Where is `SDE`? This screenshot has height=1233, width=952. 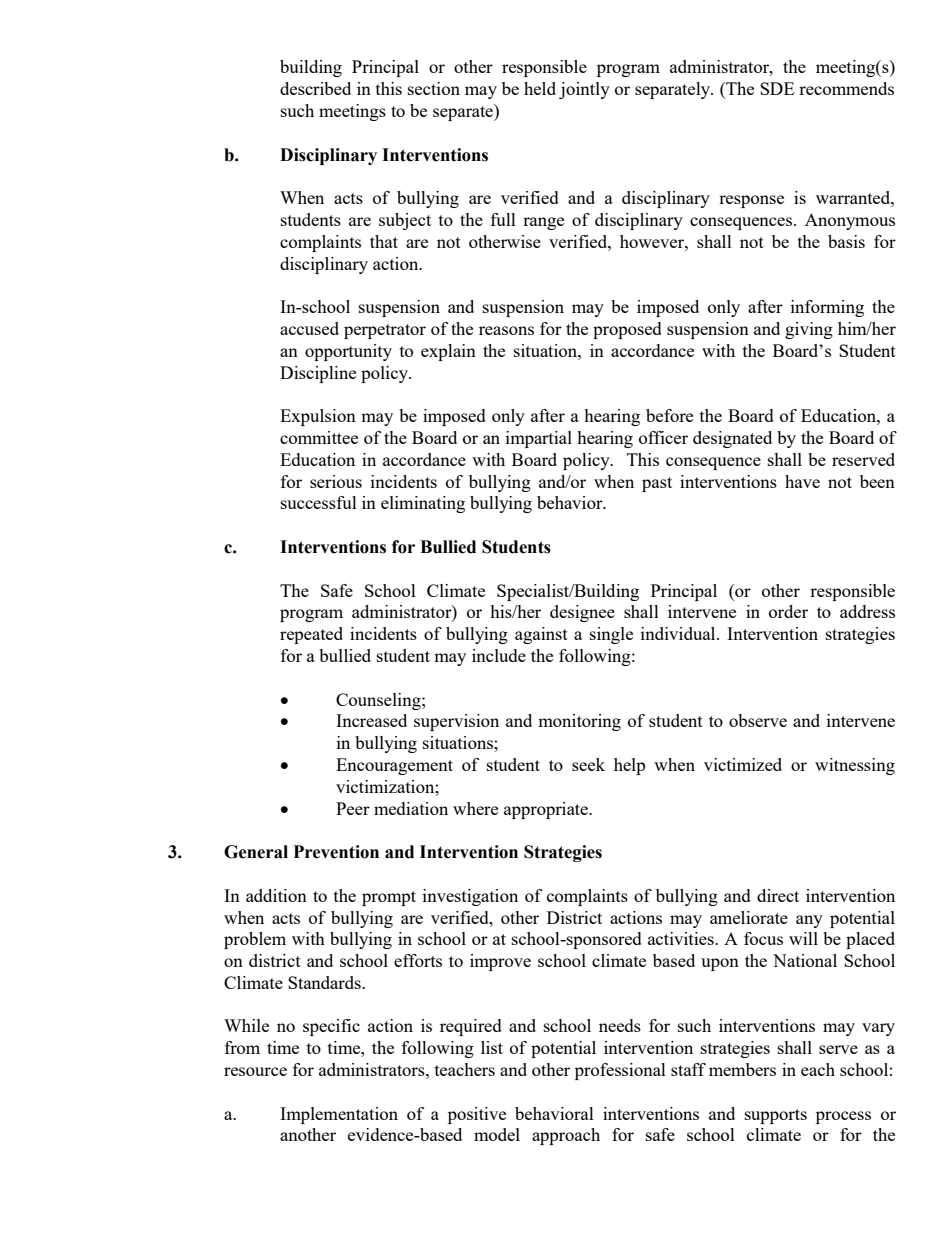
SDE is located at coordinates (777, 88).
